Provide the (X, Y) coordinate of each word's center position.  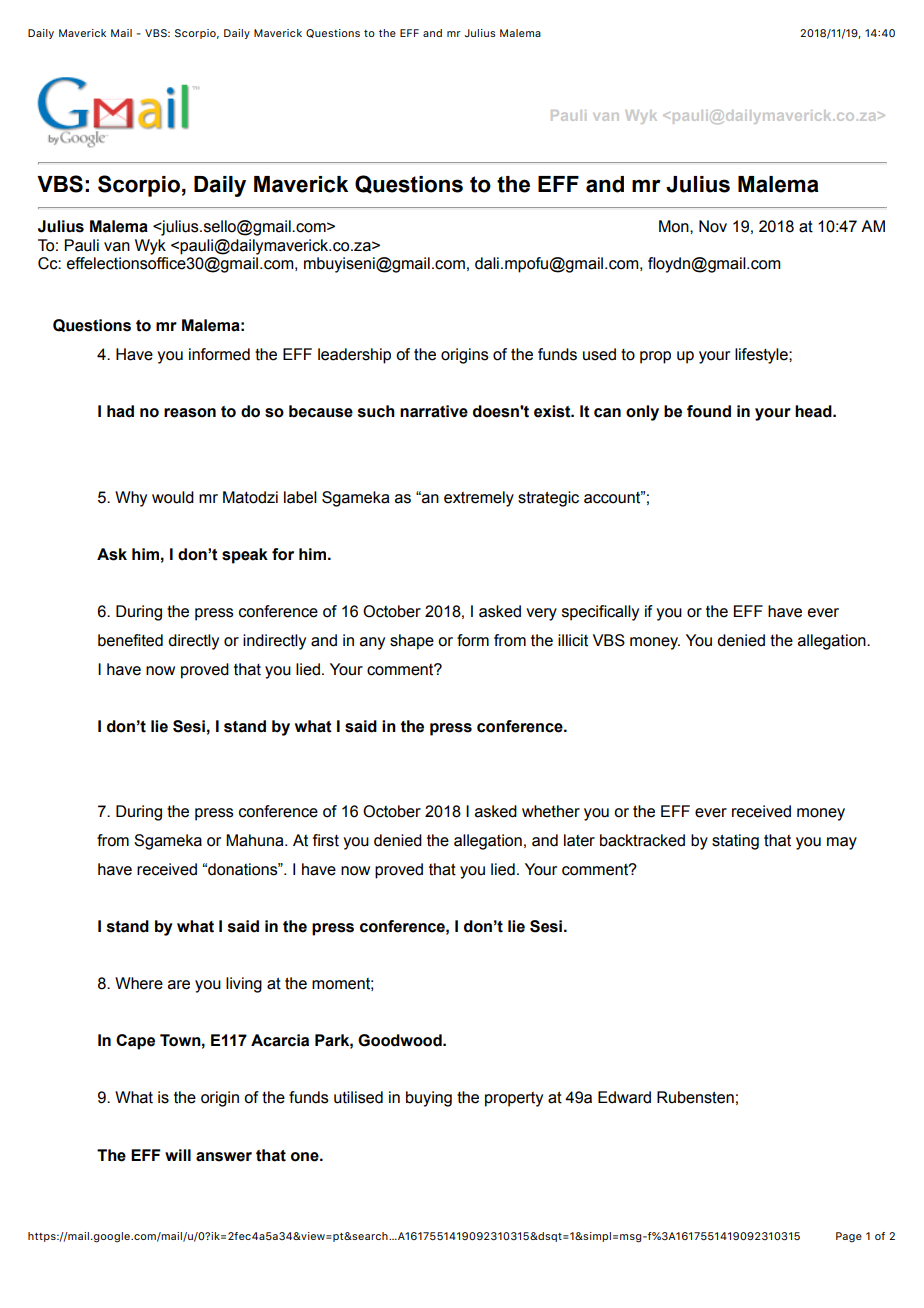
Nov (713, 226)
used (599, 354)
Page (849, 1237)
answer (224, 1157)
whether (551, 811)
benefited (130, 640)
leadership (354, 356)
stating (735, 842)
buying (429, 1099)
